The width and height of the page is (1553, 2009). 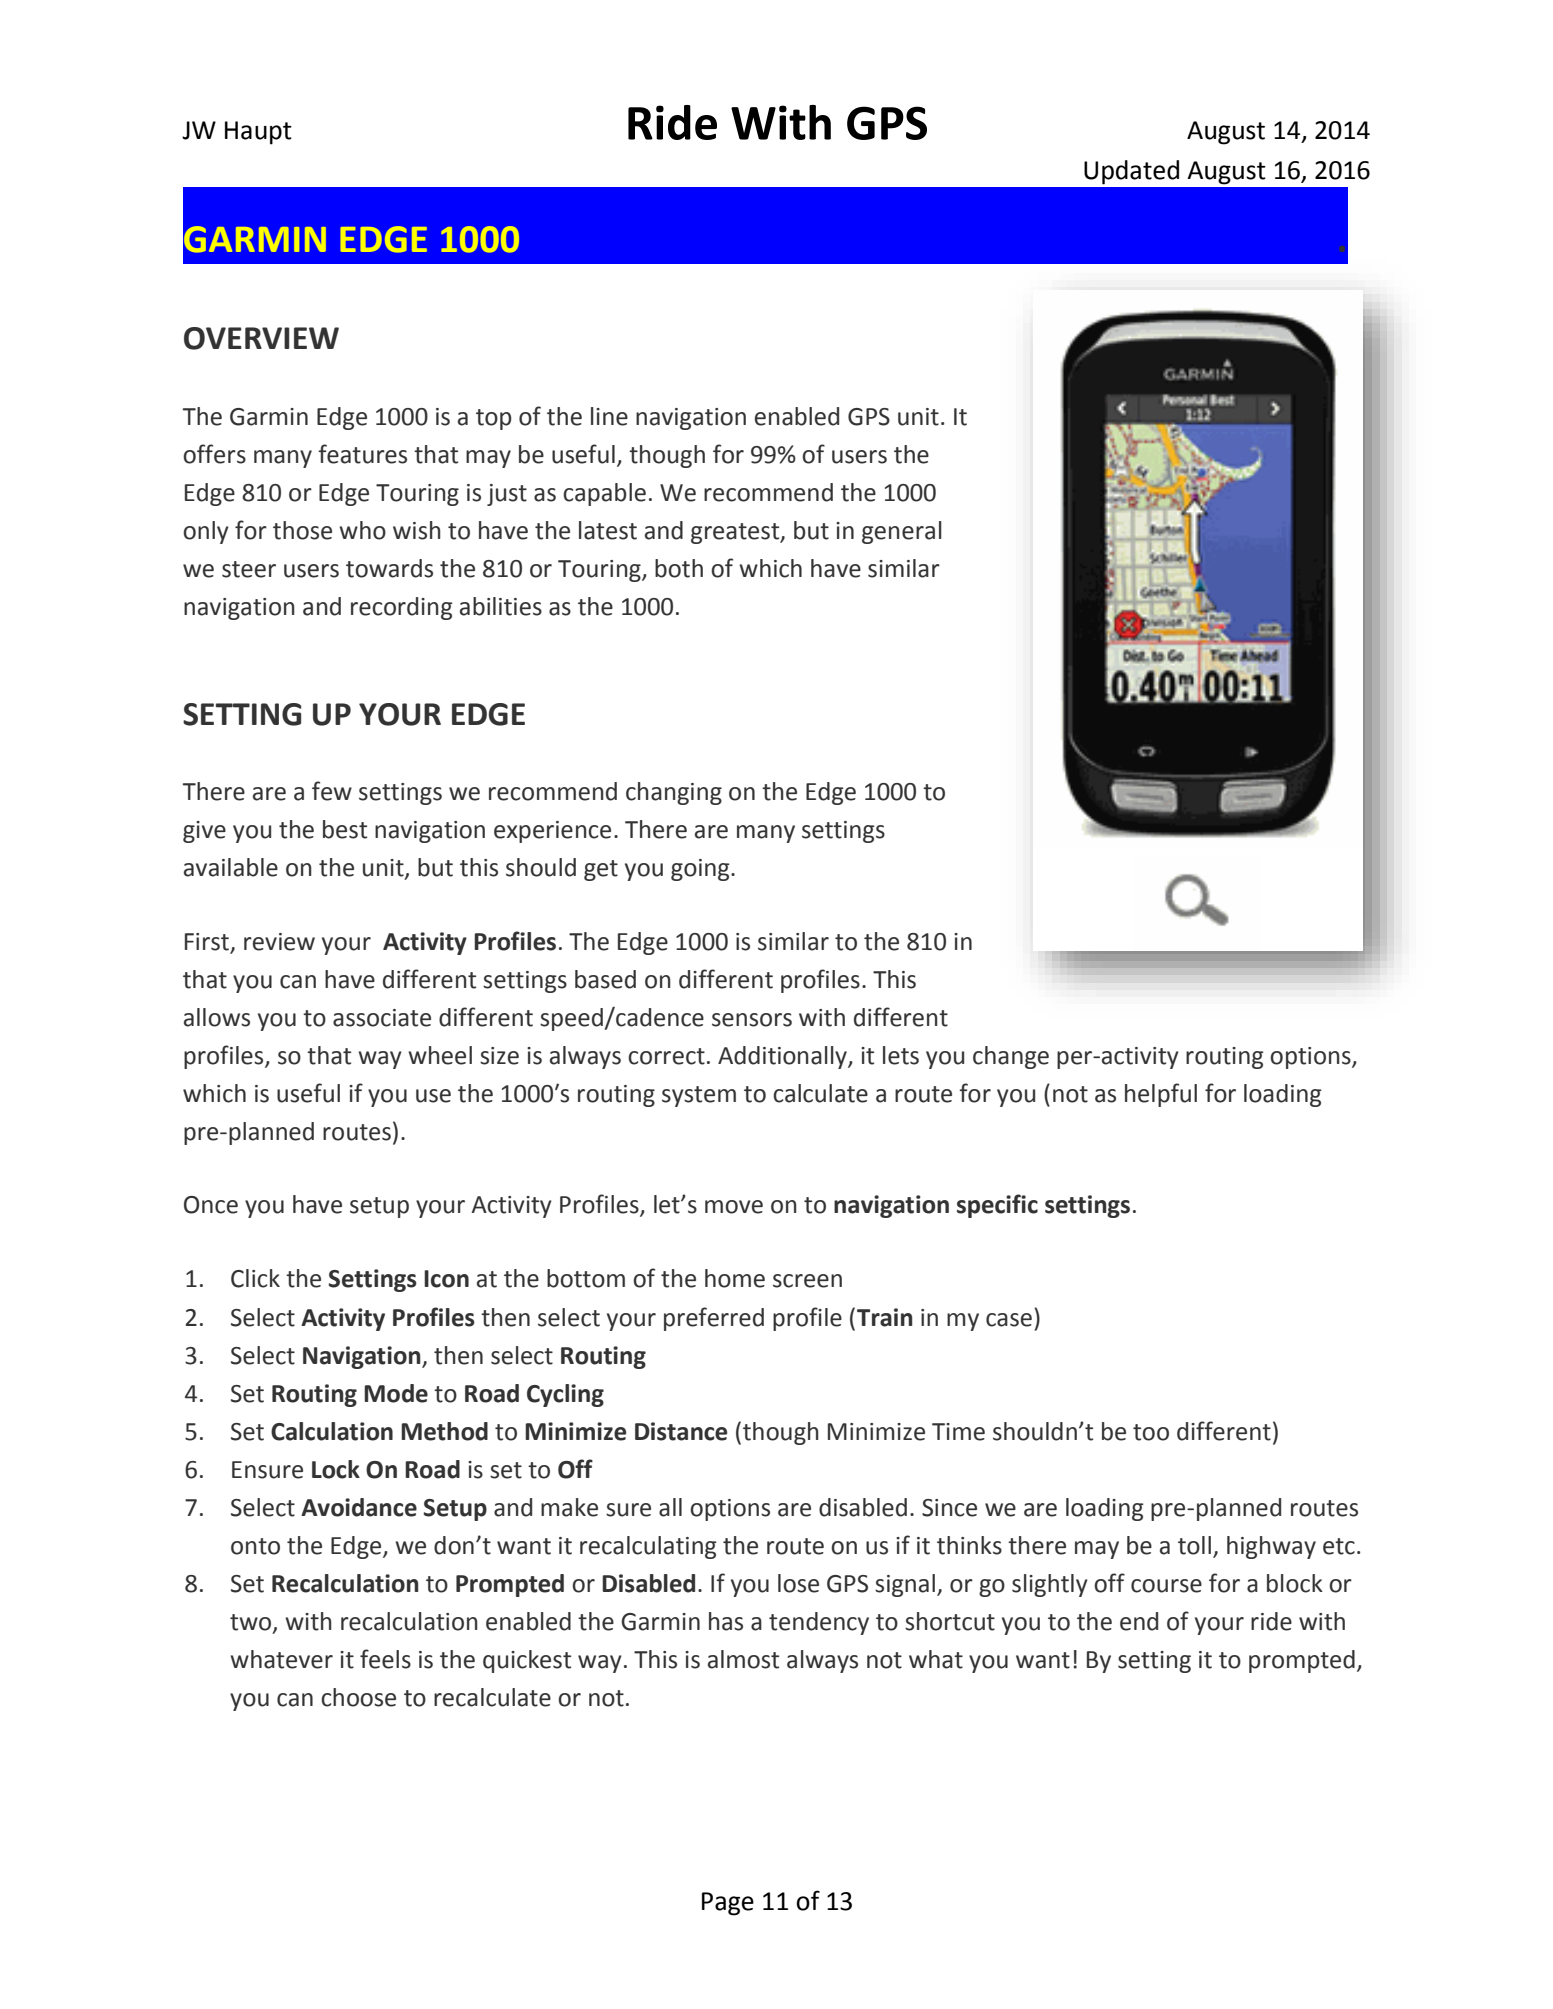 What do you see at coordinates (358, 1697) in the page?
I see `choose` at bounding box center [358, 1697].
